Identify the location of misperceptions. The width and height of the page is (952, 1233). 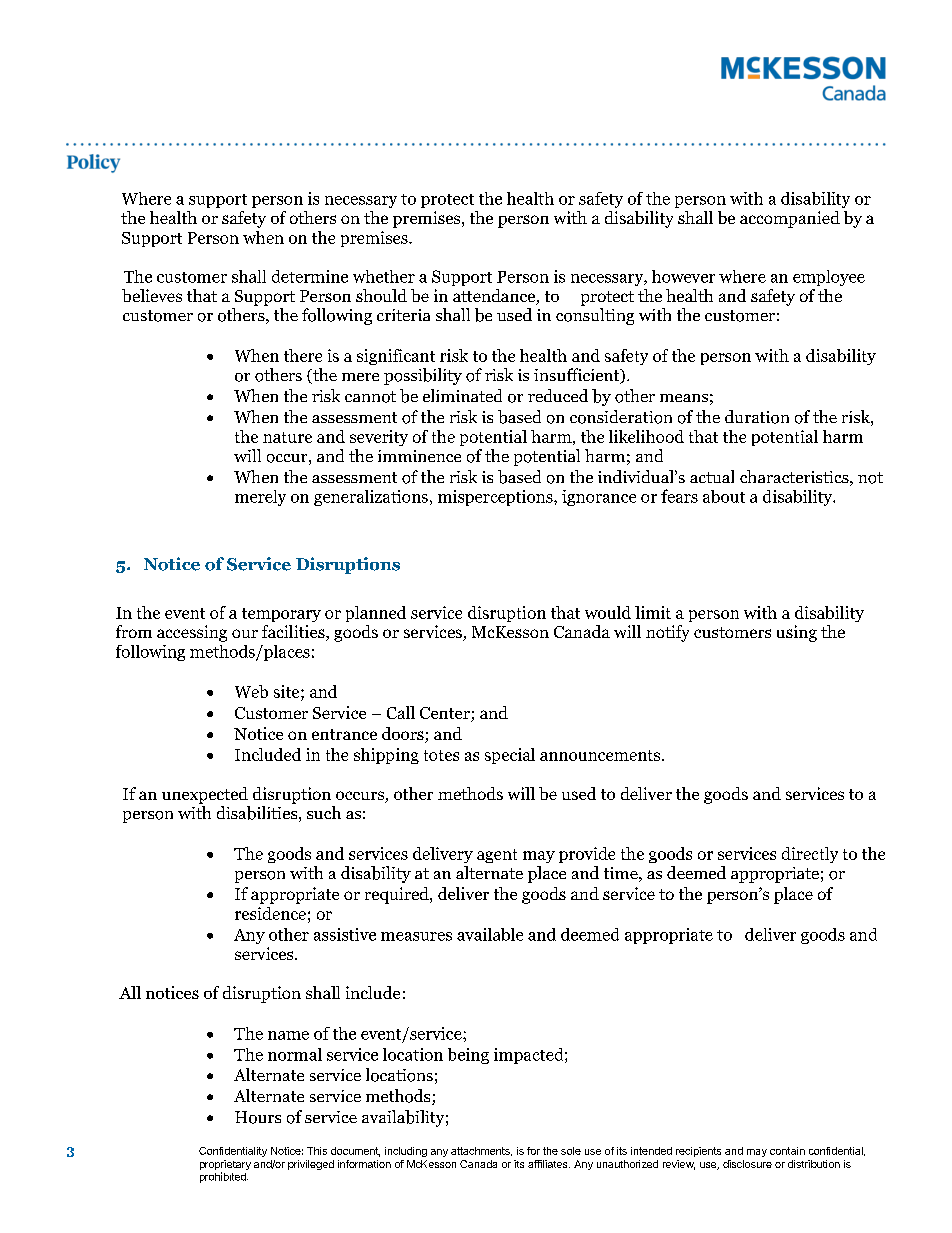
(496, 498).
